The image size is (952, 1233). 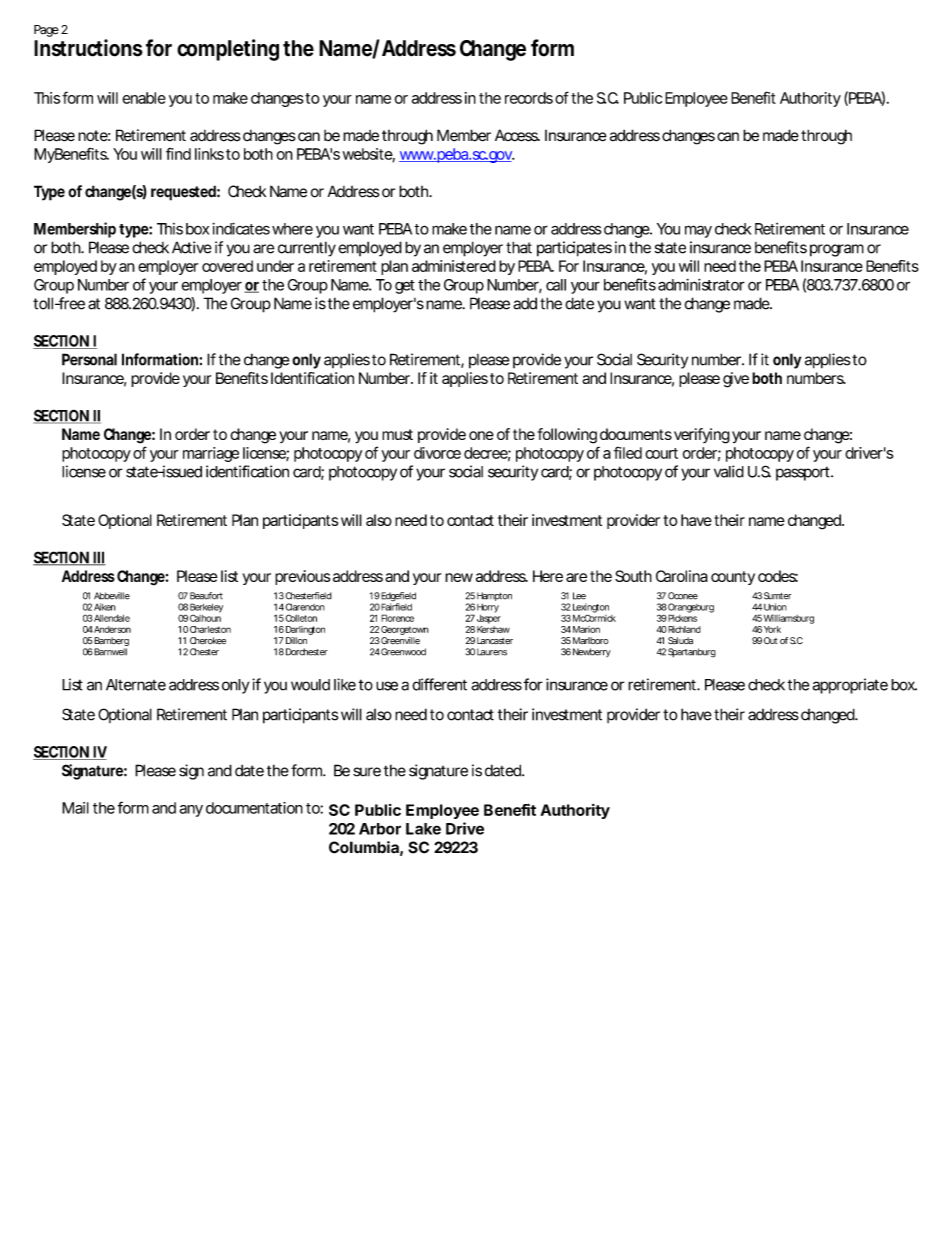 What do you see at coordinates (191, 811) in the document?
I see `any` at bounding box center [191, 811].
